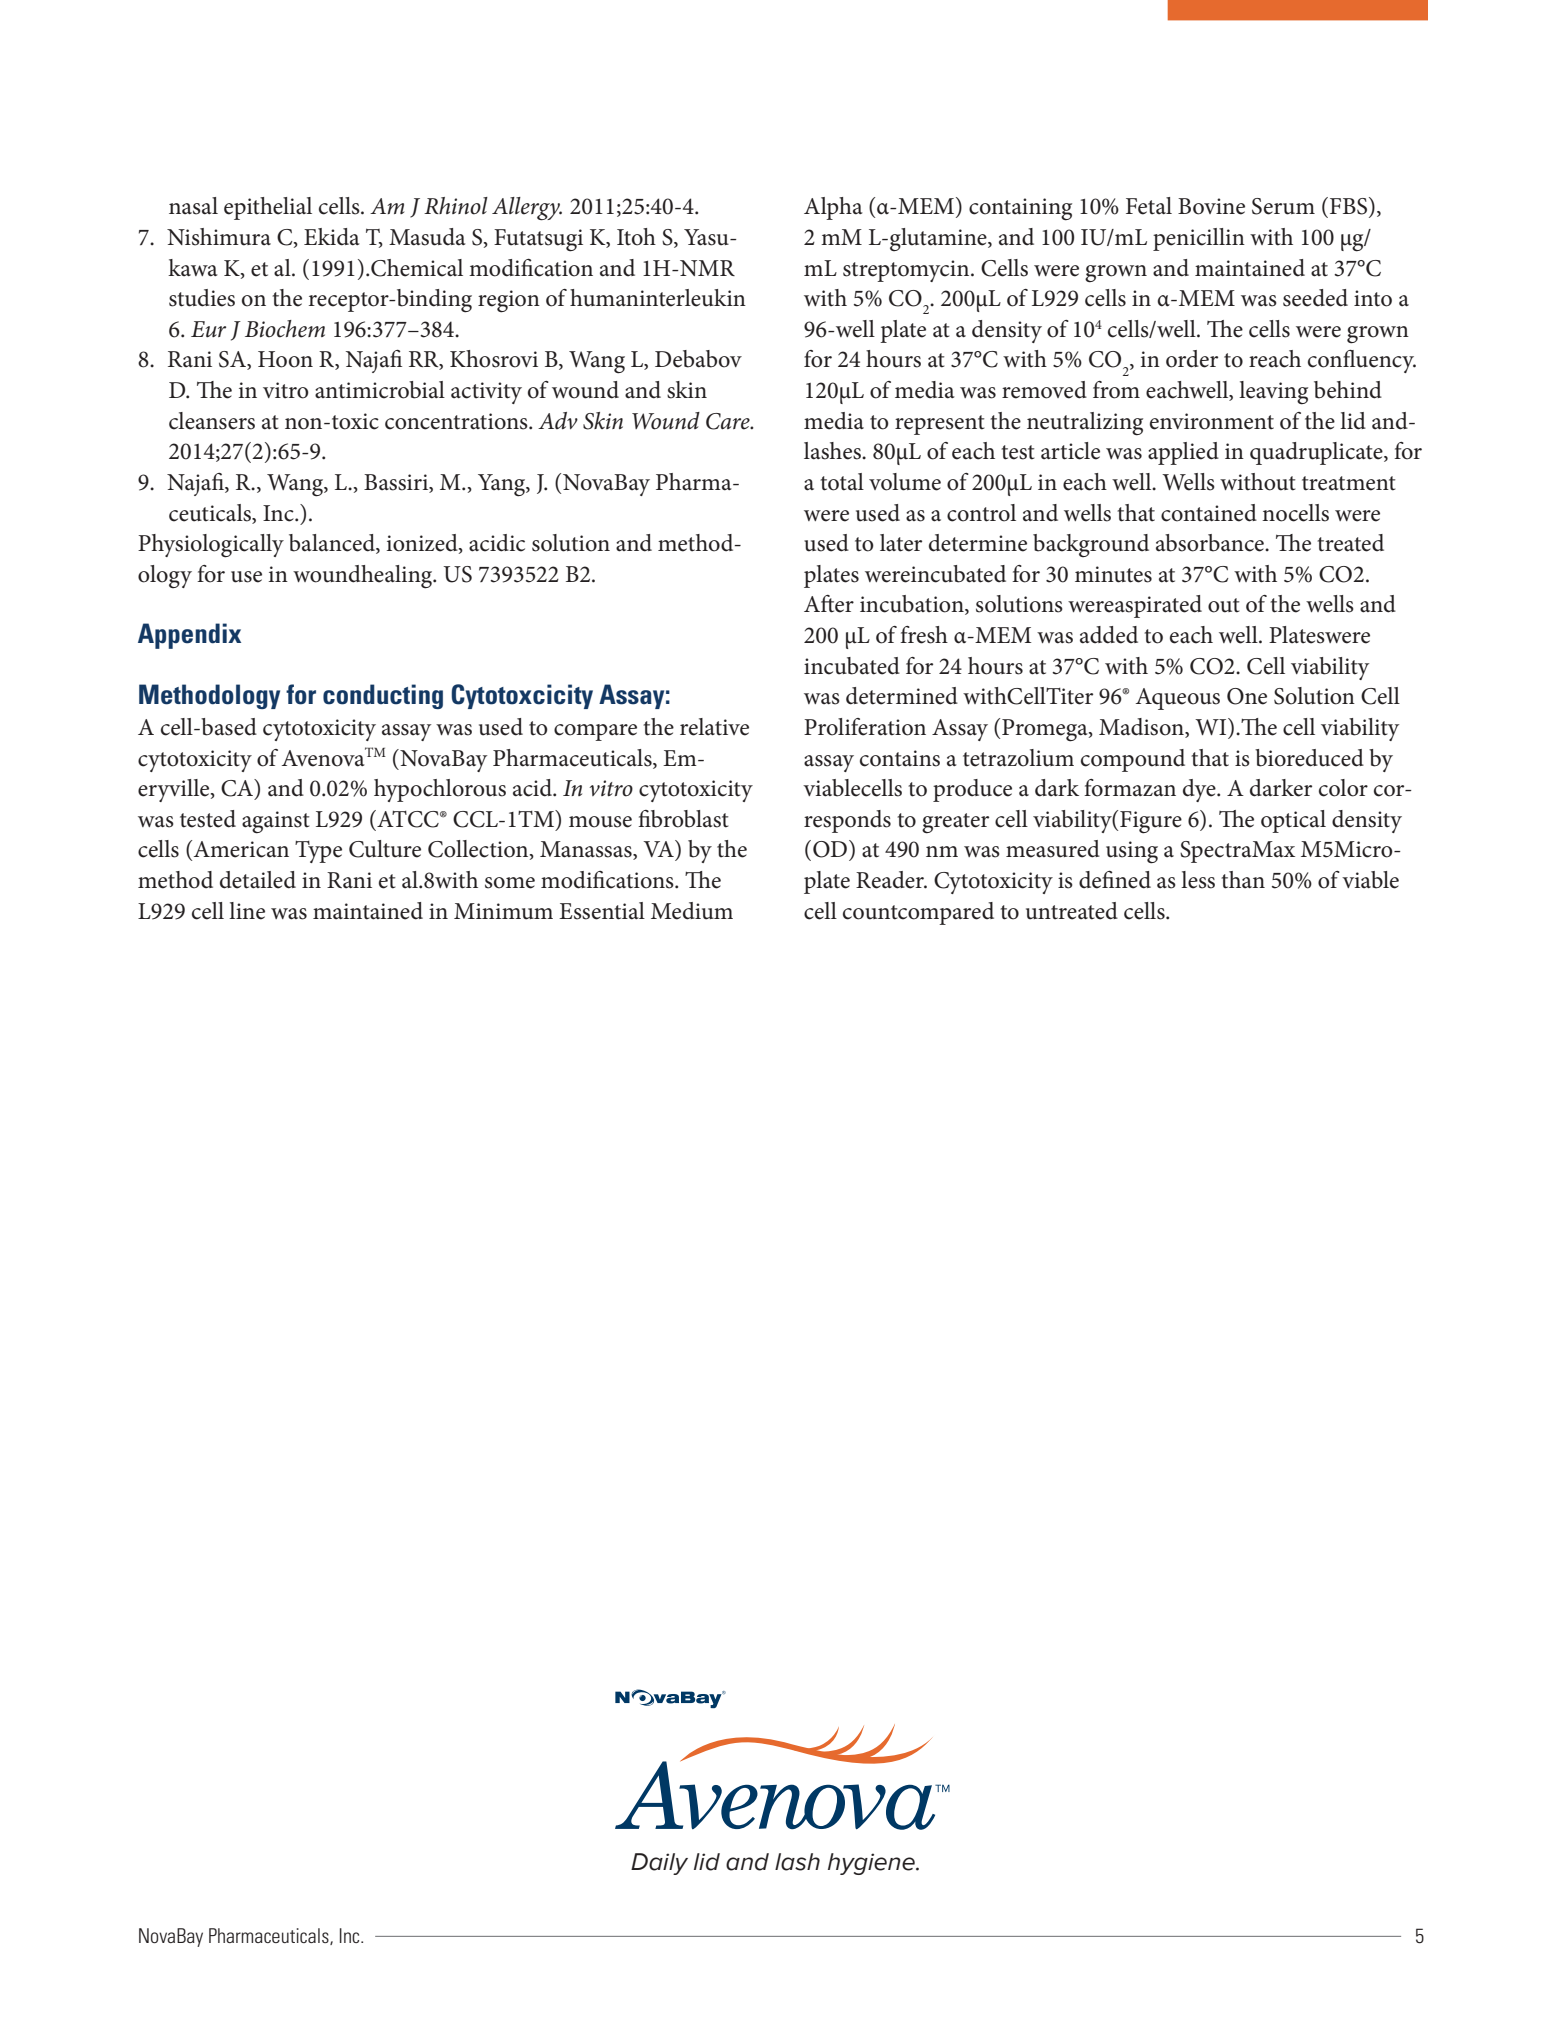 The height and width of the screenshot is (2021, 1562). Describe the element at coordinates (1142, 728) in the screenshot. I see `Madison` at that location.
